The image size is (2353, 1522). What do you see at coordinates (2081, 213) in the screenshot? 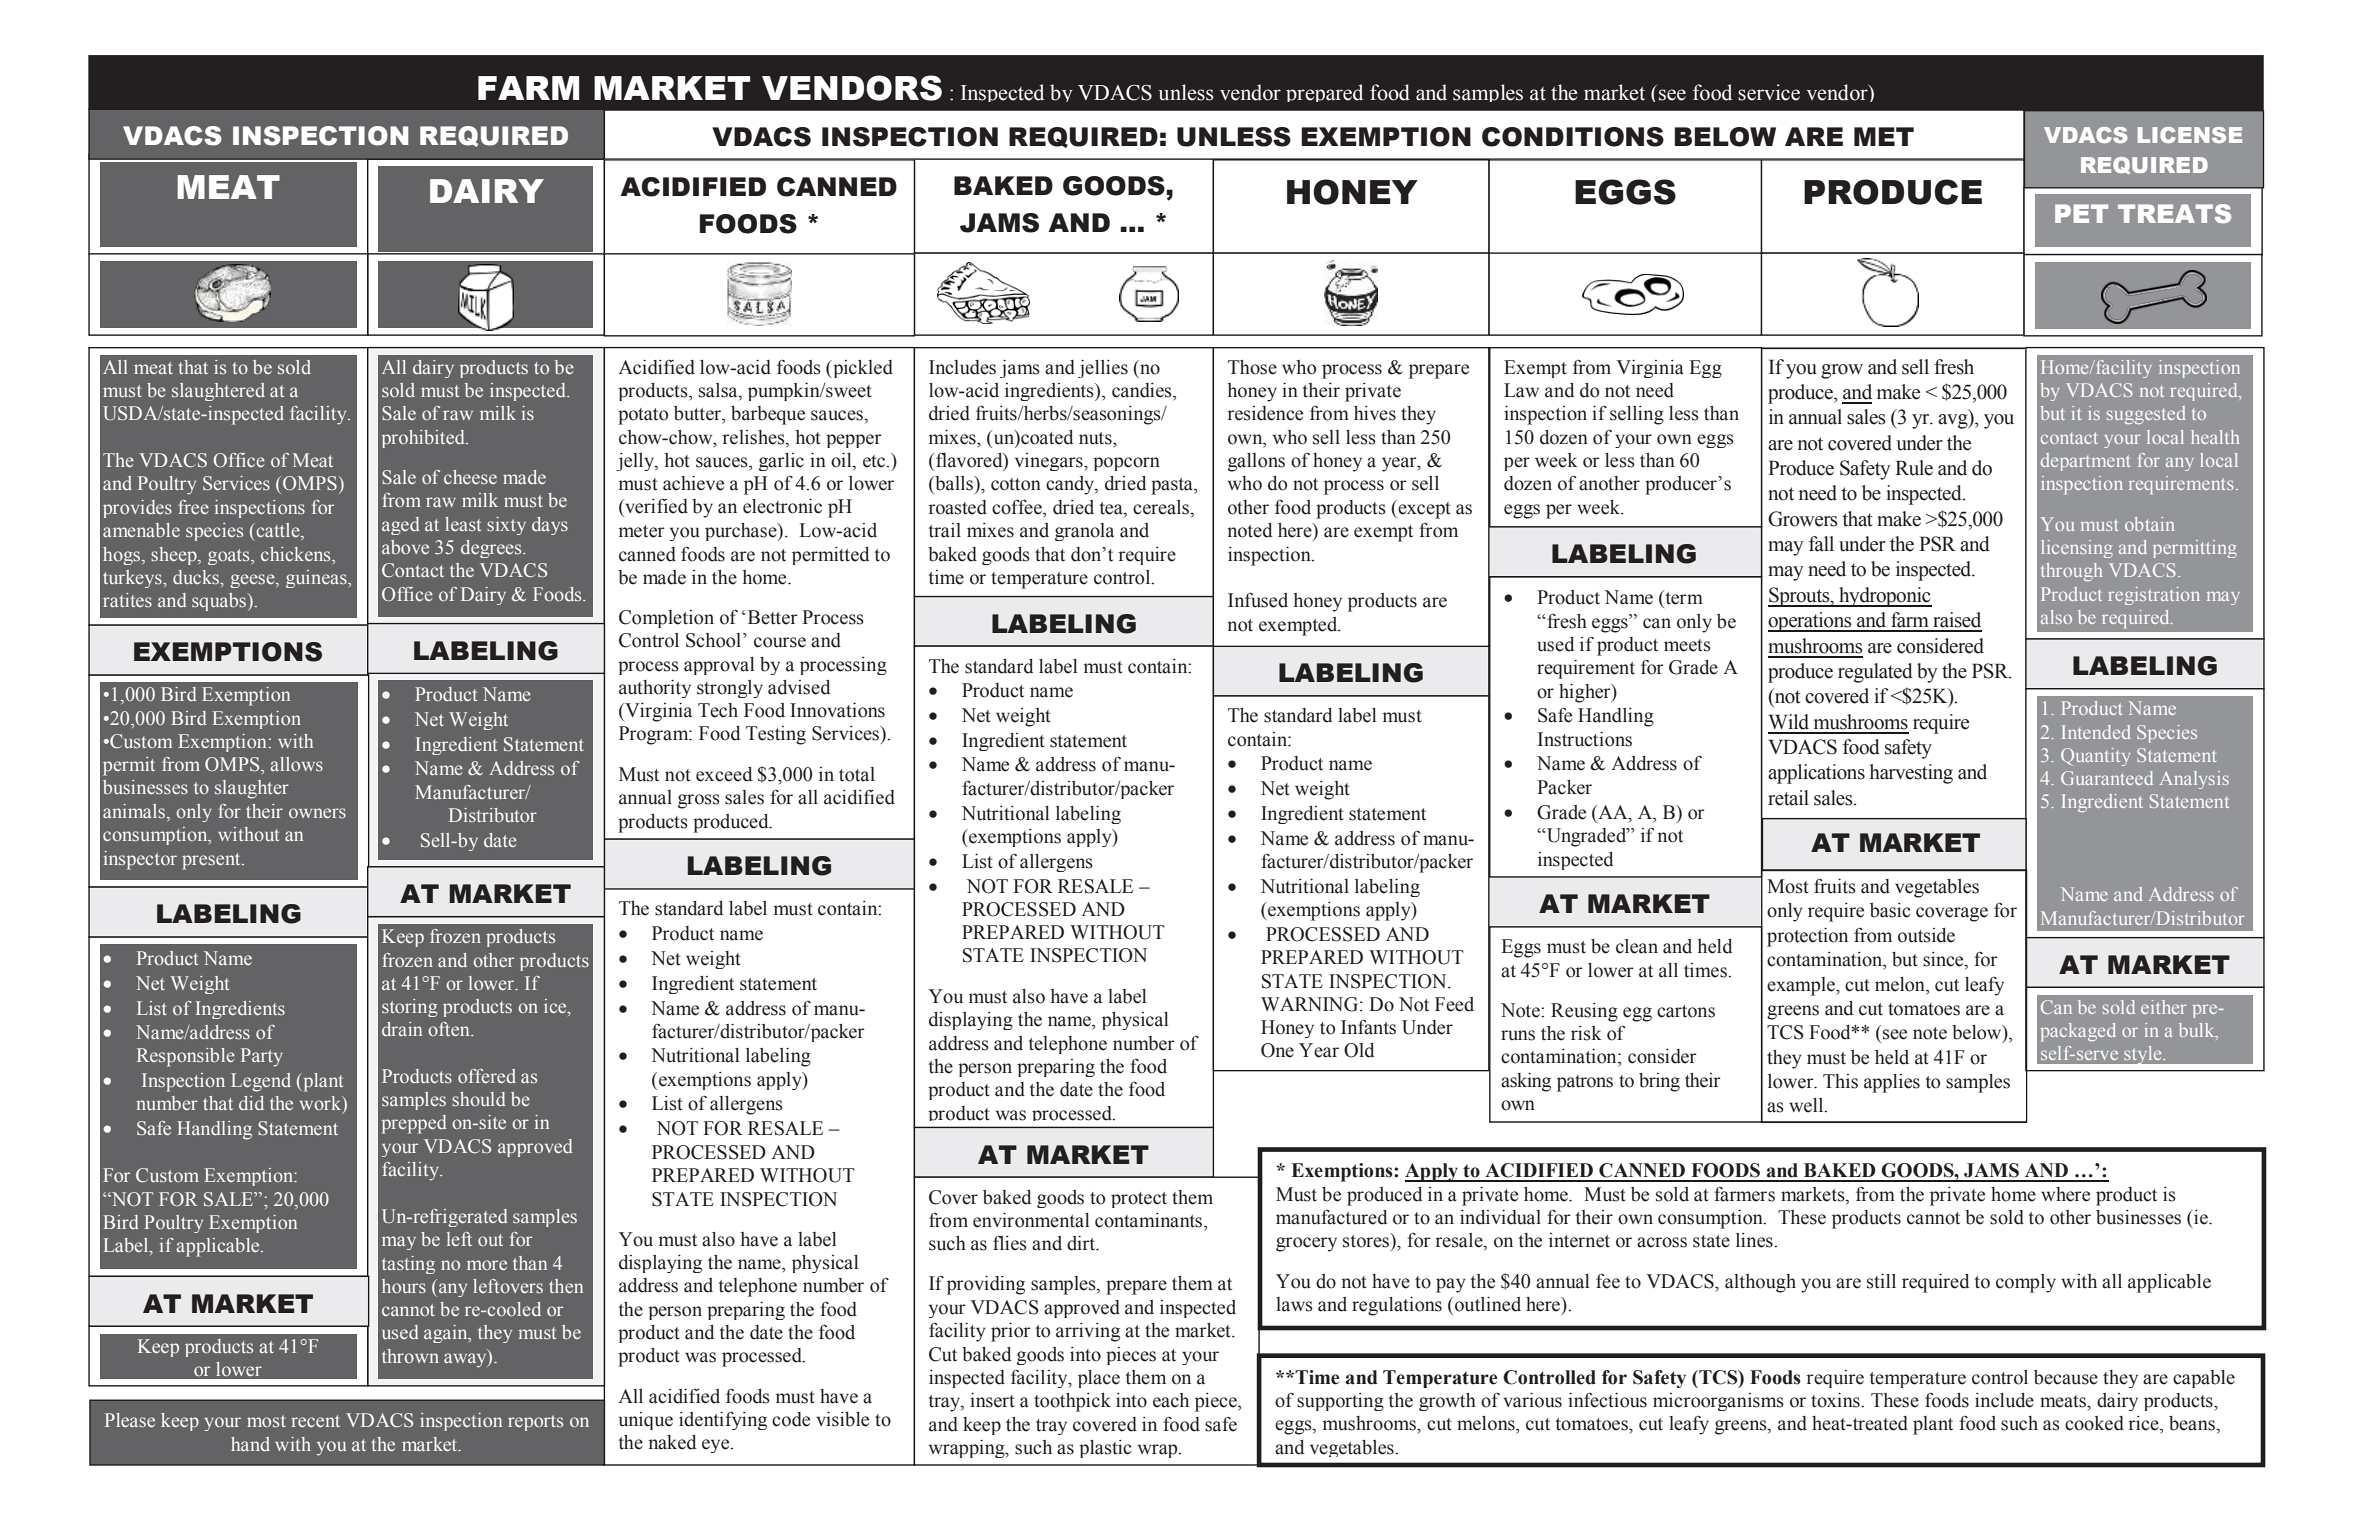
I see `PET` at bounding box center [2081, 213].
